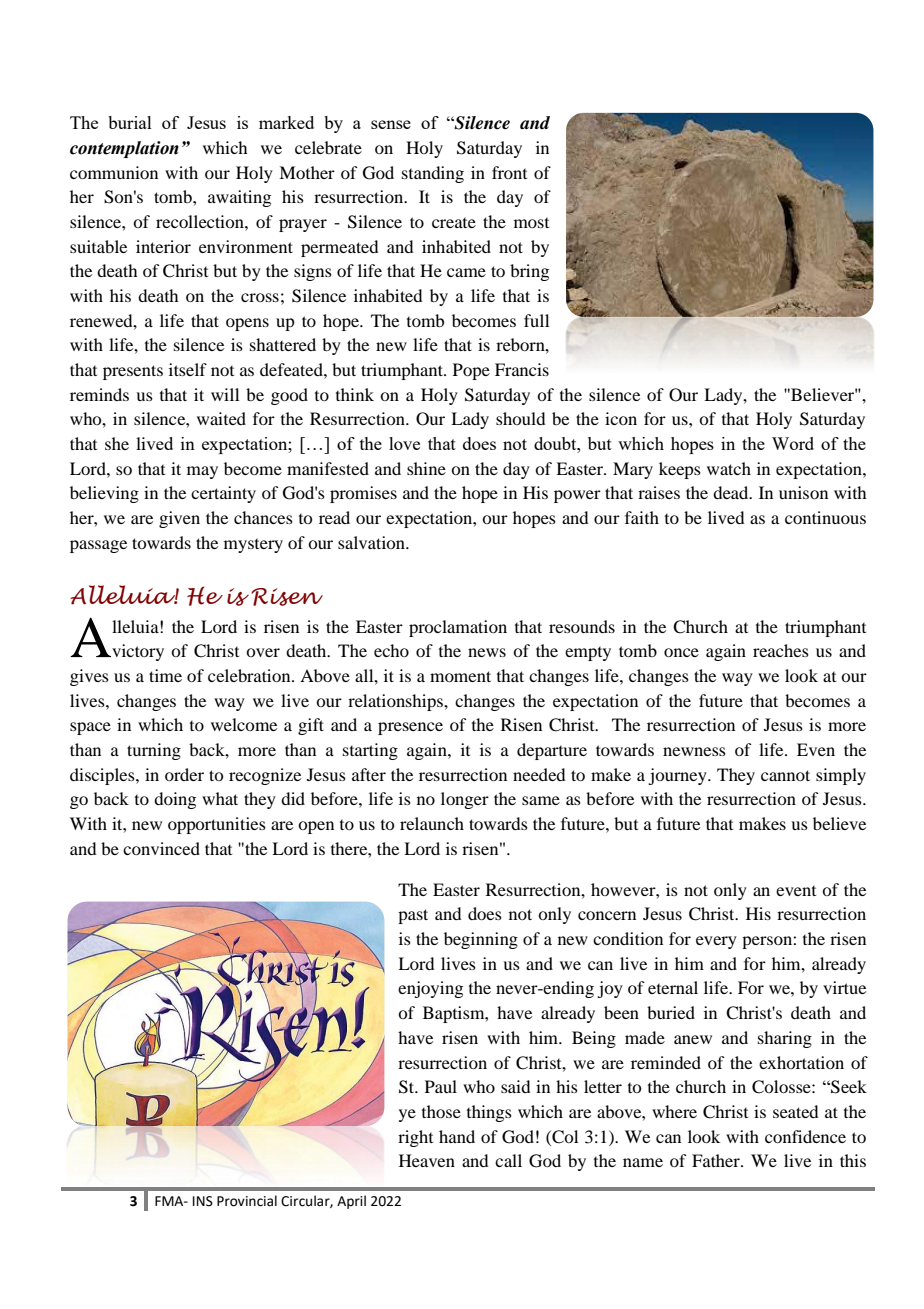 This screenshot has height=1309, width=924. What do you see at coordinates (247, 1201) in the screenshot?
I see `Provincial` at bounding box center [247, 1201].
